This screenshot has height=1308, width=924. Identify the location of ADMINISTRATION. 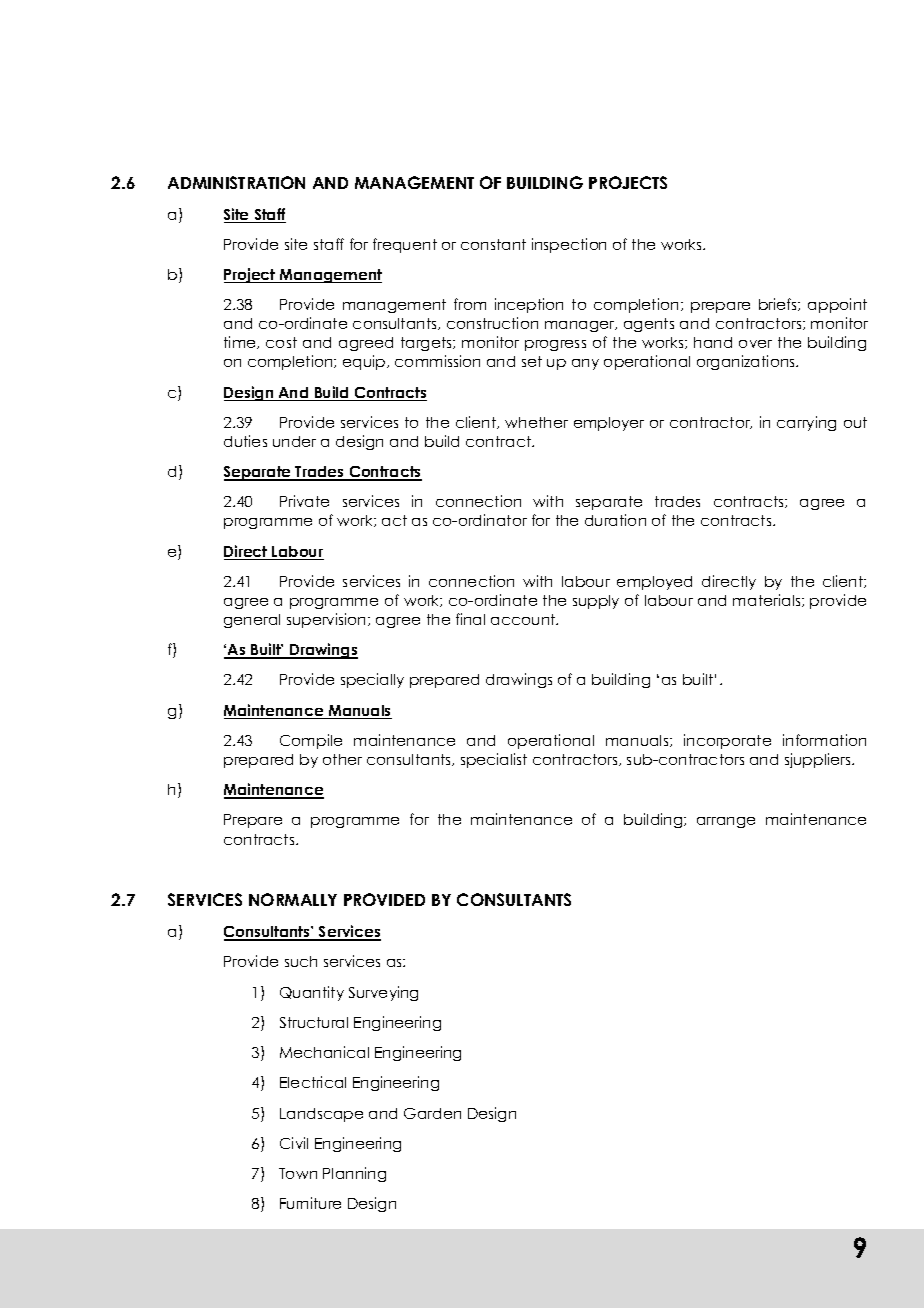
(236, 182).
